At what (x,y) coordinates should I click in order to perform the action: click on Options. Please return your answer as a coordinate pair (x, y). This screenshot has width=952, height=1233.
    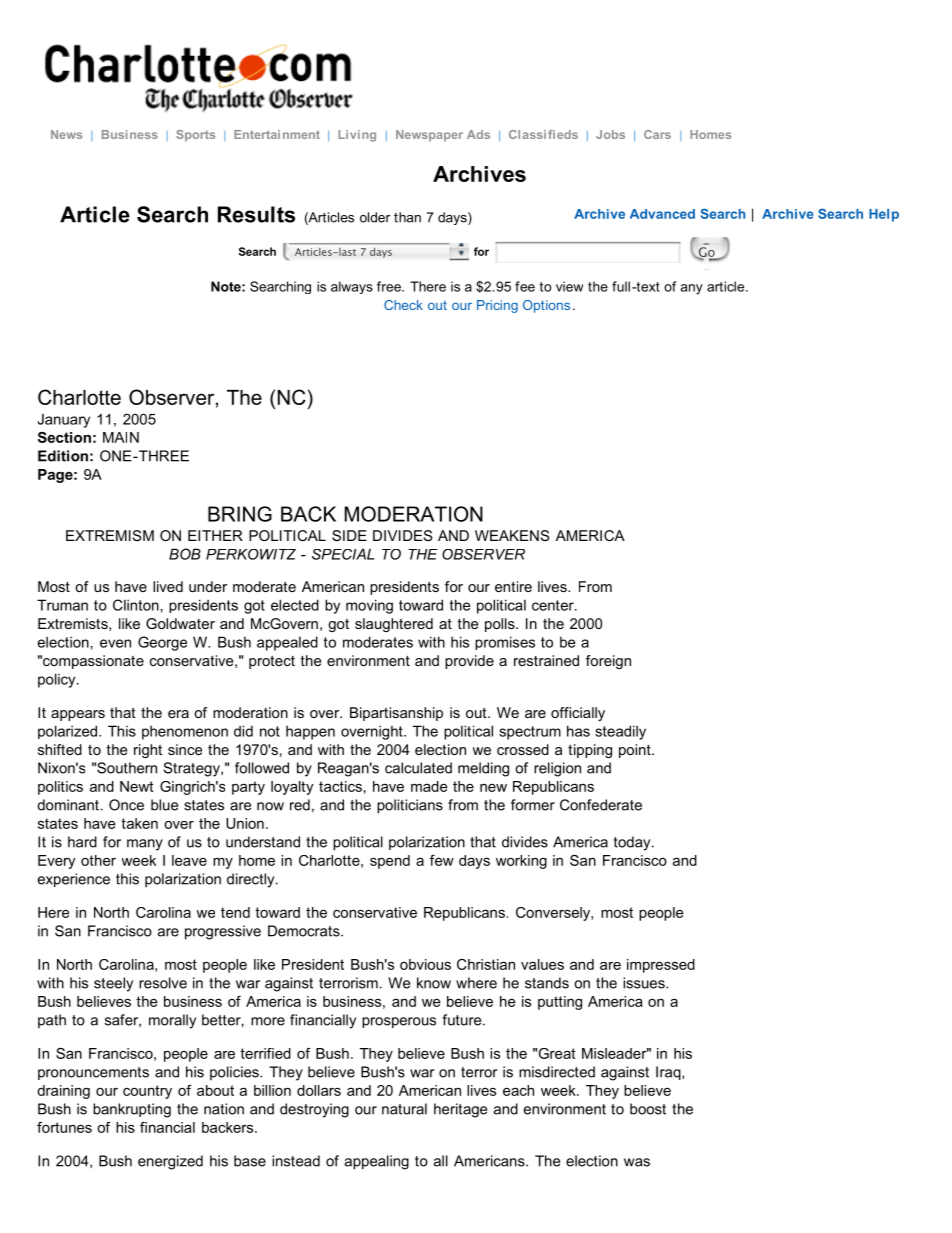
    Looking at the image, I should click on (546, 306).
